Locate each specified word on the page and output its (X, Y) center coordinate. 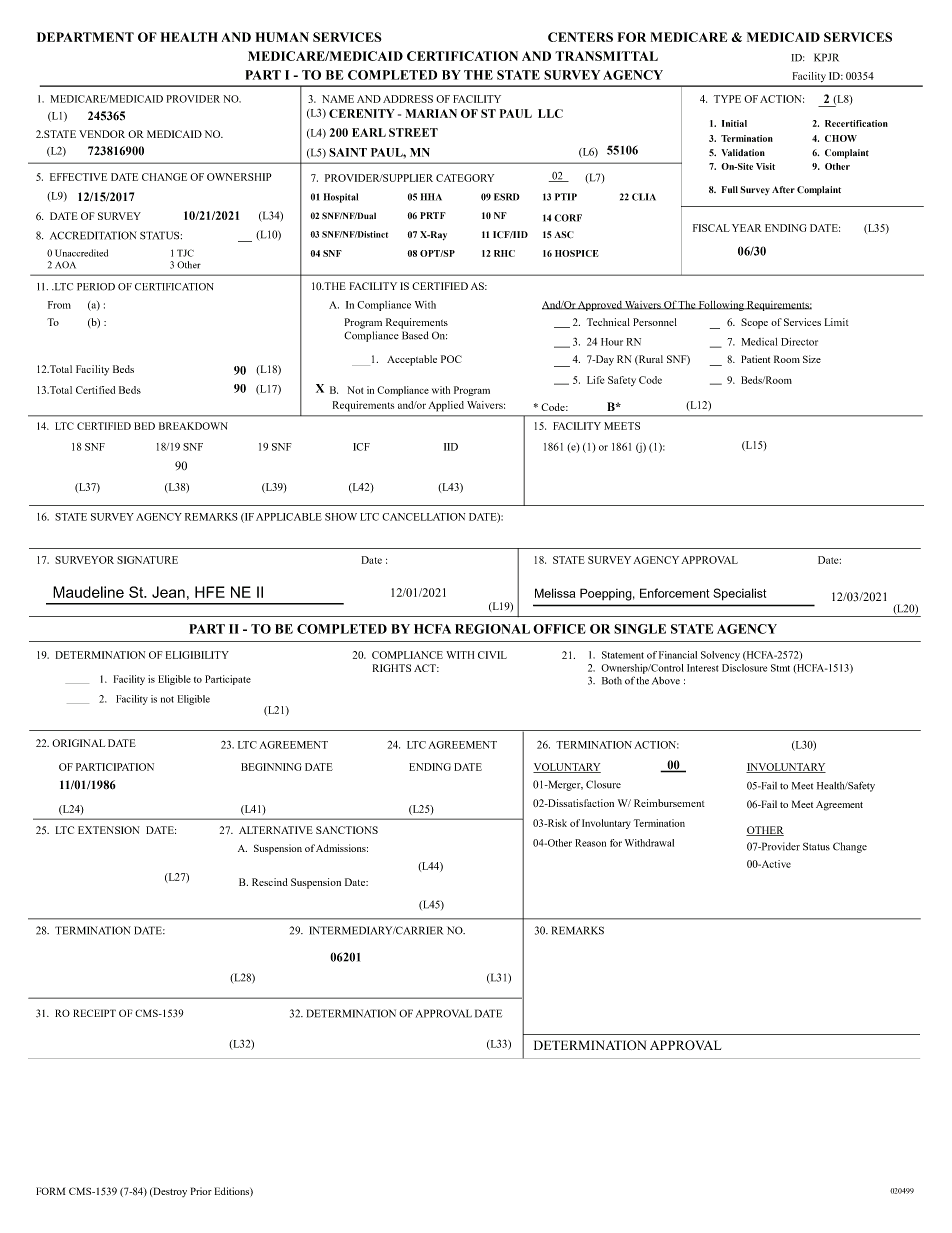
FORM (50, 1191)
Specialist (739, 594)
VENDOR (102, 134)
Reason (590, 843)
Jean (168, 592)
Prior (201, 1191)
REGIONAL (492, 629)
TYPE (727, 99)
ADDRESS (408, 99)
